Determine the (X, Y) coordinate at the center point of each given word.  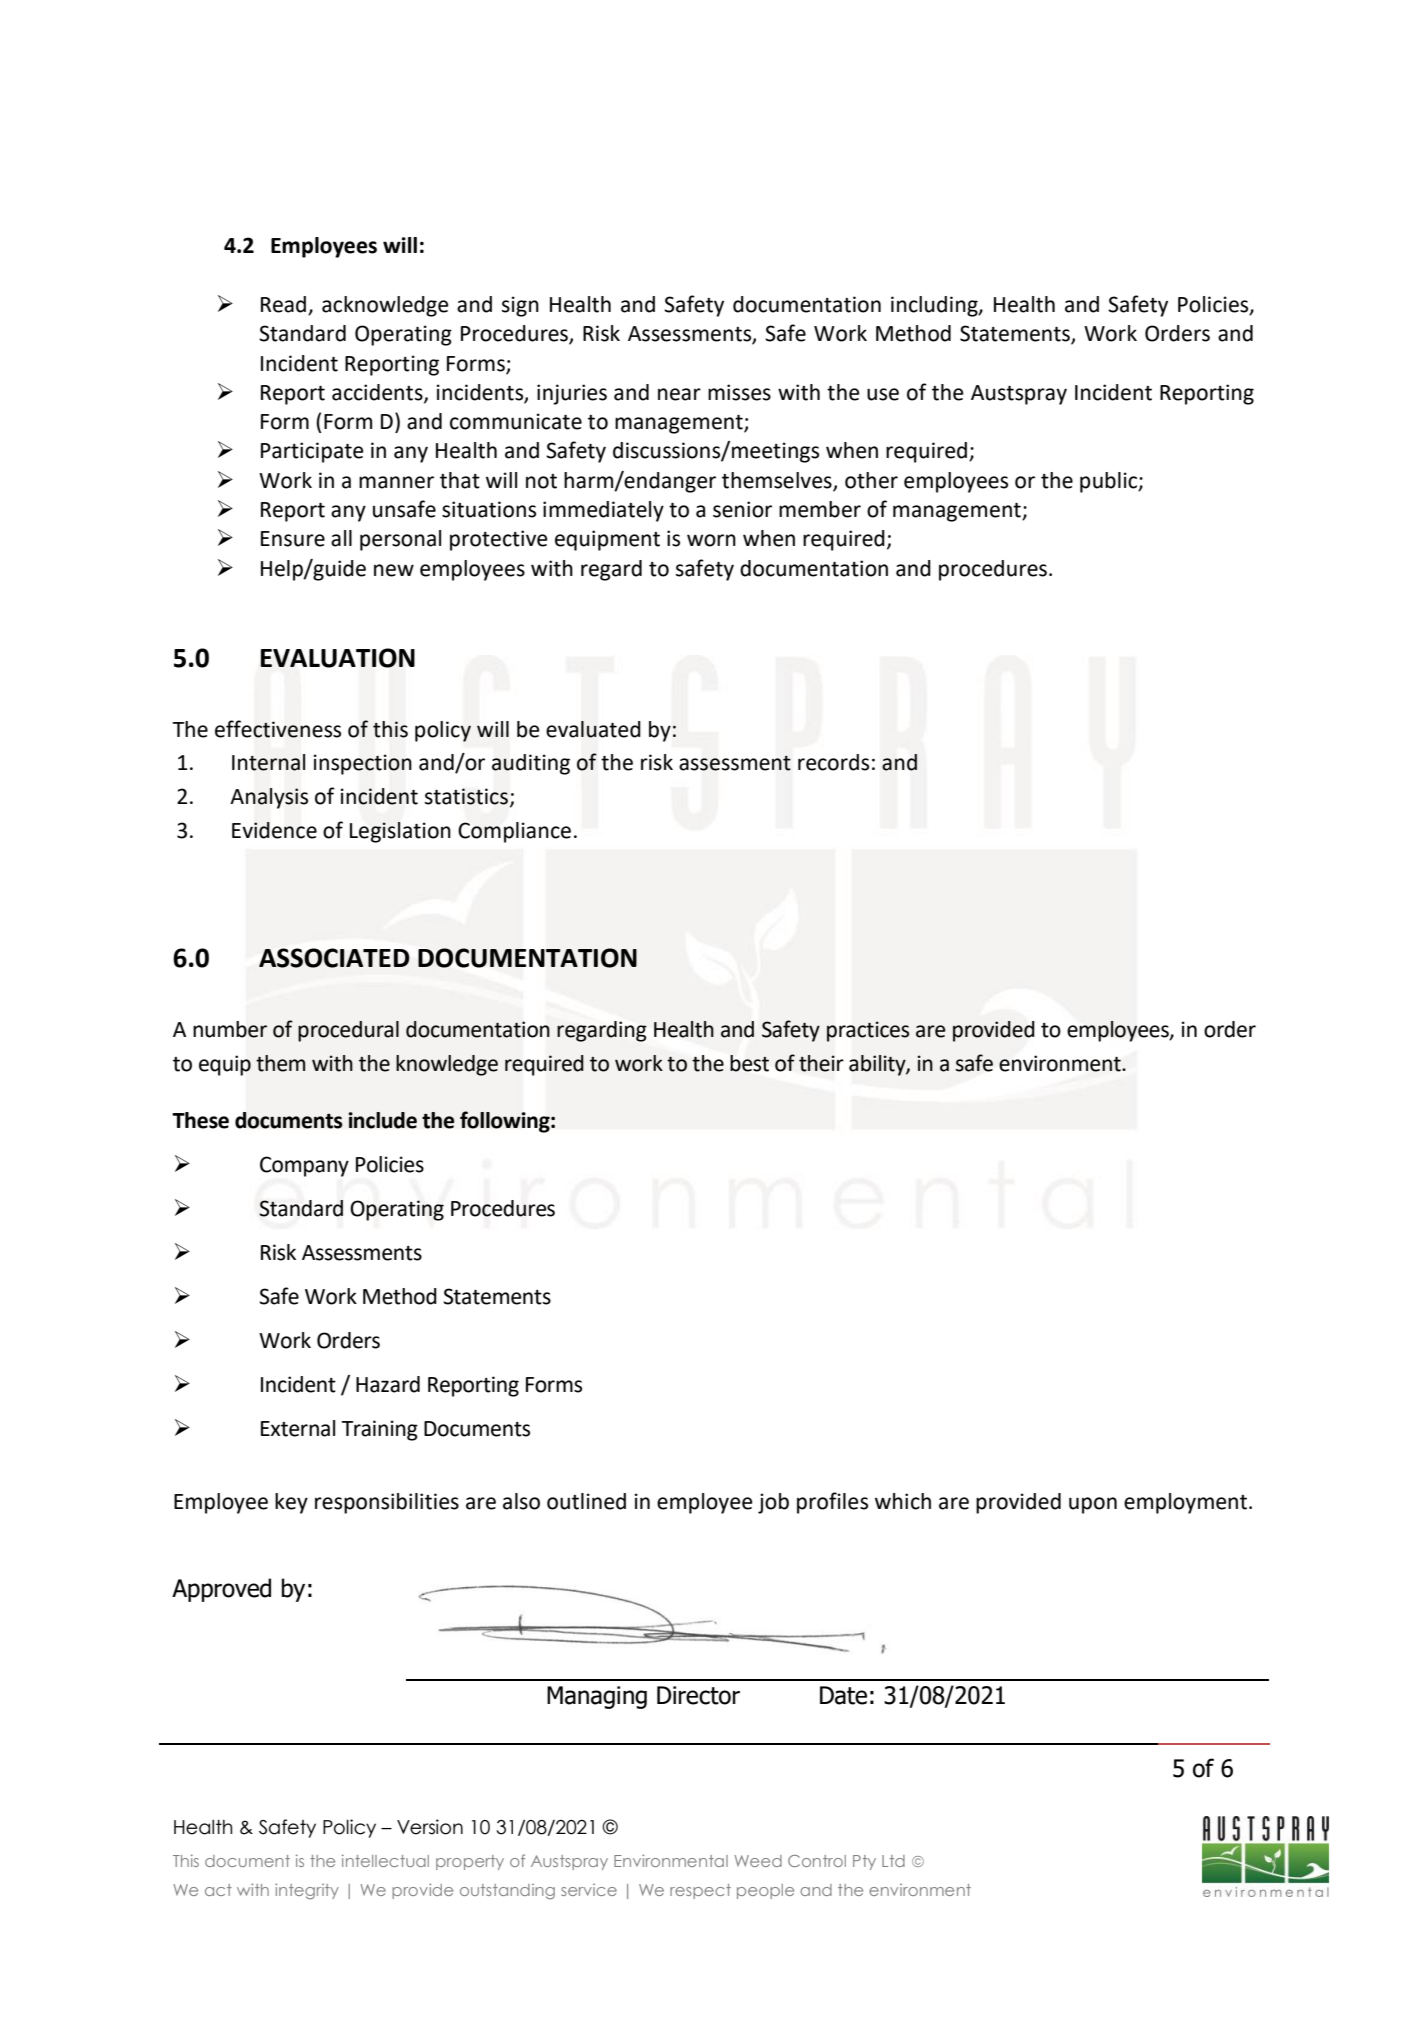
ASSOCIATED (334, 958)
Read (285, 305)
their (821, 1063)
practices (868, 1031)
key (291, 1503)
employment (1187, 1503)
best (749, 1063)
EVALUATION (337, 658)
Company (304, 1166)
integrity (307, 1891)
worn (711, 540)
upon (1093, 1505)
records (833, 762)
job (773, 1503)
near (679, 394)
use (883, 394)
